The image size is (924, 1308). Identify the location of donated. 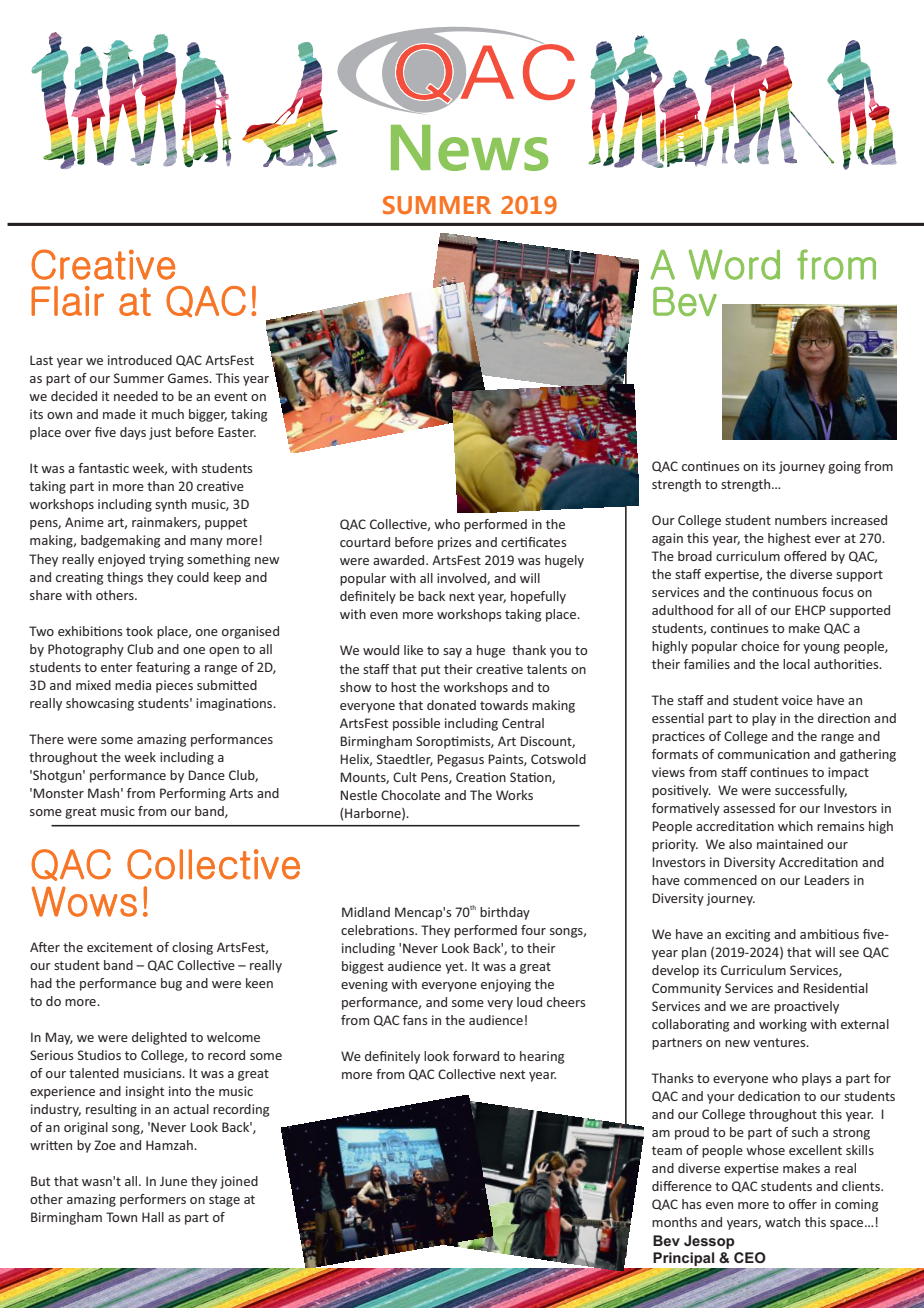
(451, 705).
